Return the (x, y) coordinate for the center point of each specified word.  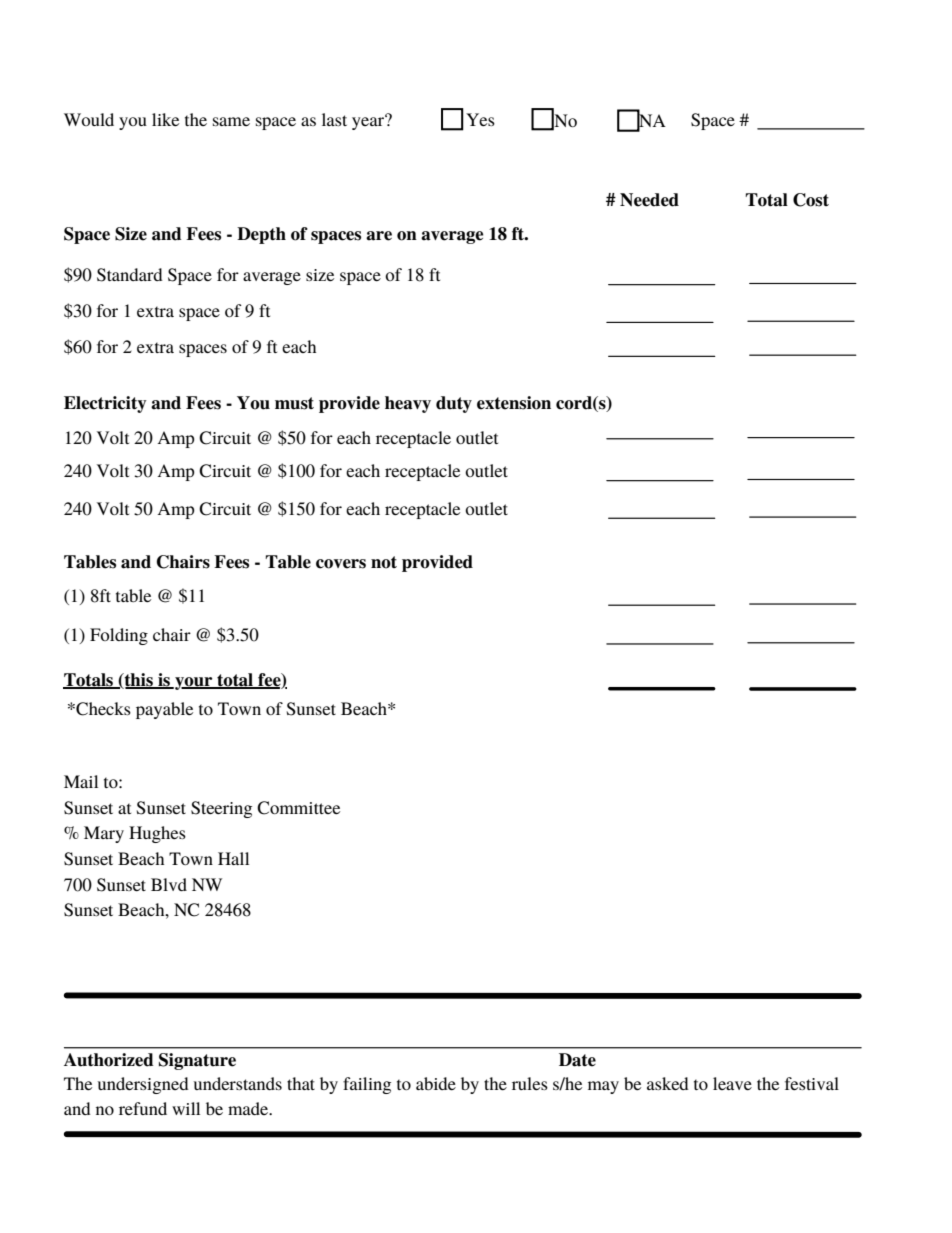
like (165, 119)
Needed (649, 200)
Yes (480, 119)
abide (436, 1083)
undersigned (143, 1085)
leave (732, 1083)
